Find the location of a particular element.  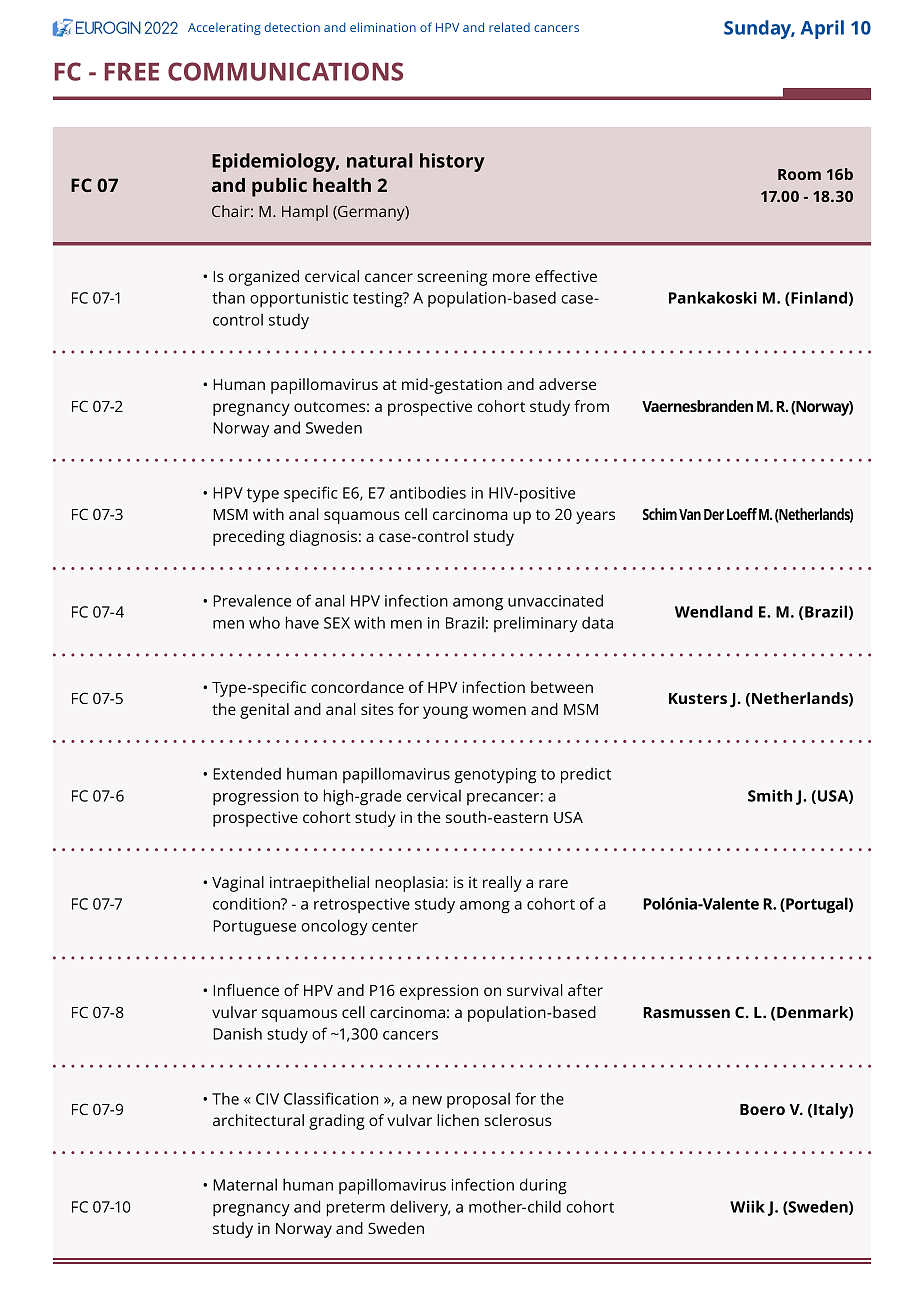

Prevalence is located at coordinates (252, 600).
